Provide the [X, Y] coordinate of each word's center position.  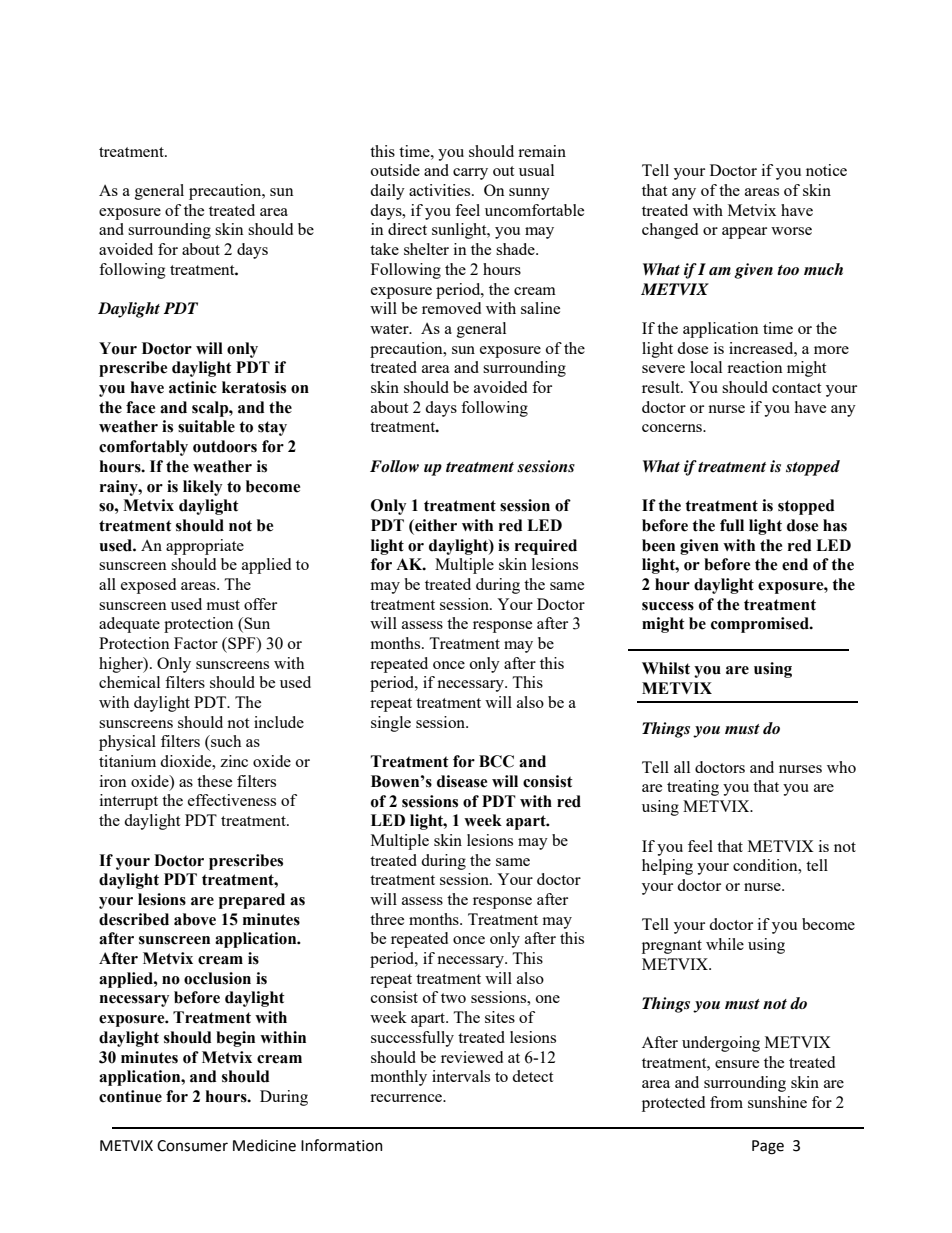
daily [387, 192]
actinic [193, 387]
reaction [755, 367]
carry [470, 174]
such [225, 741]
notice [826, 170]
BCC [496, 761]
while [725, 944]
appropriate [205, 547]
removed [451, 308]
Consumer [192, 1146]
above [195, 919]
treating [693, 788]
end [795, 564]
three [387, 919]
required [546, 547]
